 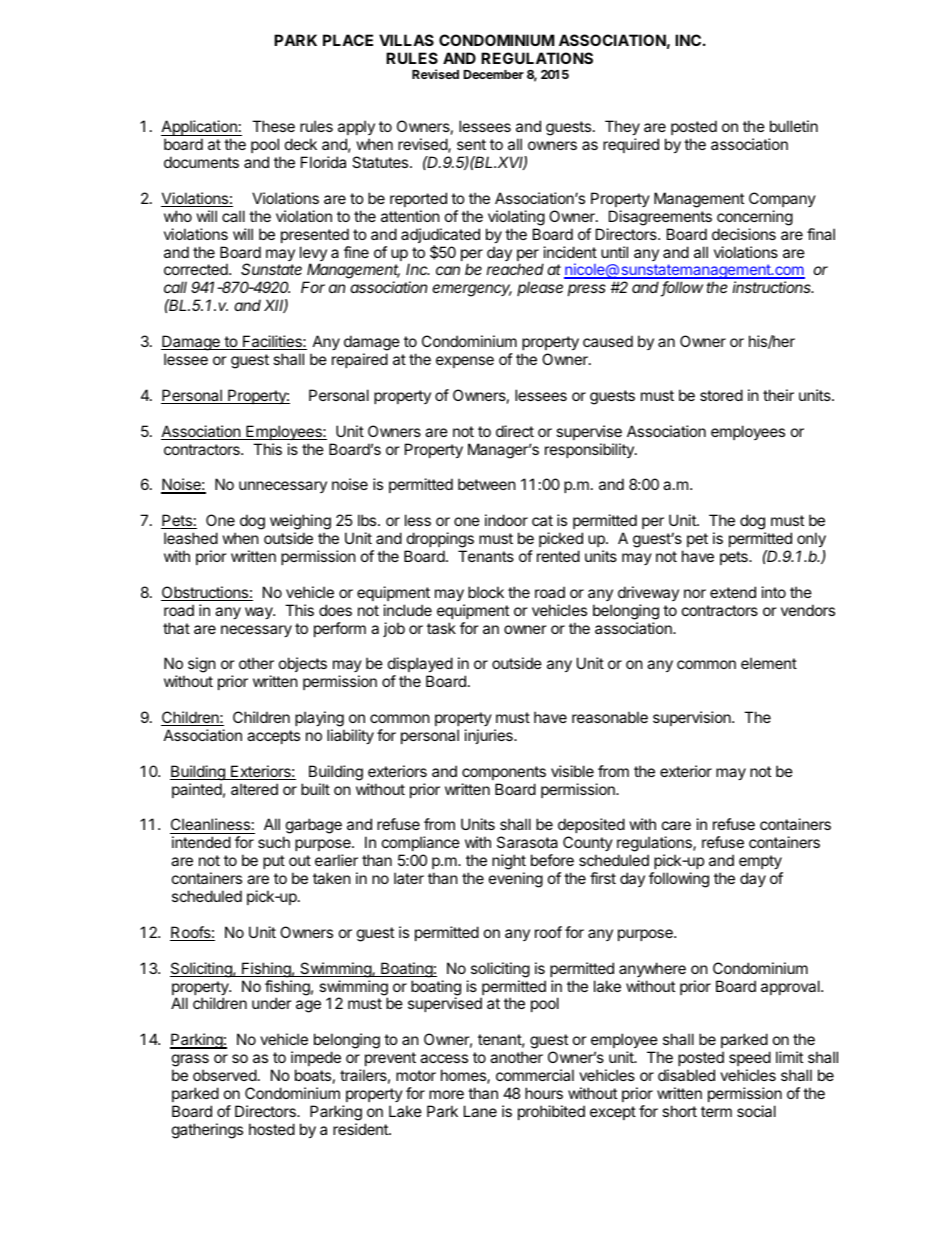 I want to click on extend, so click(x=733, y=592).
